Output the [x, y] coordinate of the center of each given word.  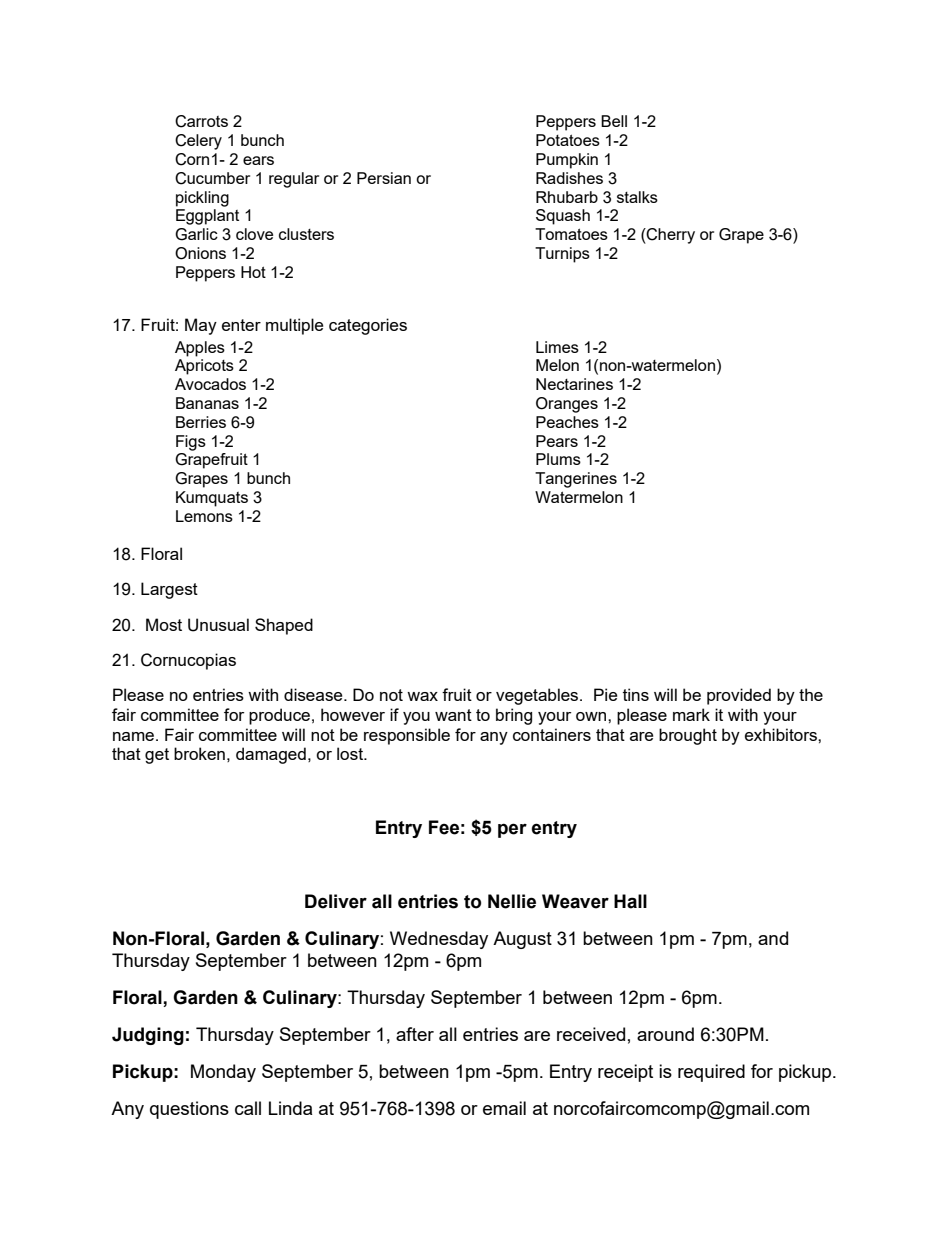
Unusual [218, 625]
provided [739, 696]
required [711, 1073]
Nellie [512, 901]
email [504, 1108]
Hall [630, 901]
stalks [637, 197]
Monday [223, 1073]
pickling [202, 199]
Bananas [207, 403]
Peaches [567, 422]
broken [199, 753]
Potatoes [568, 140]
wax [422, 696]
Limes [557, 347]
